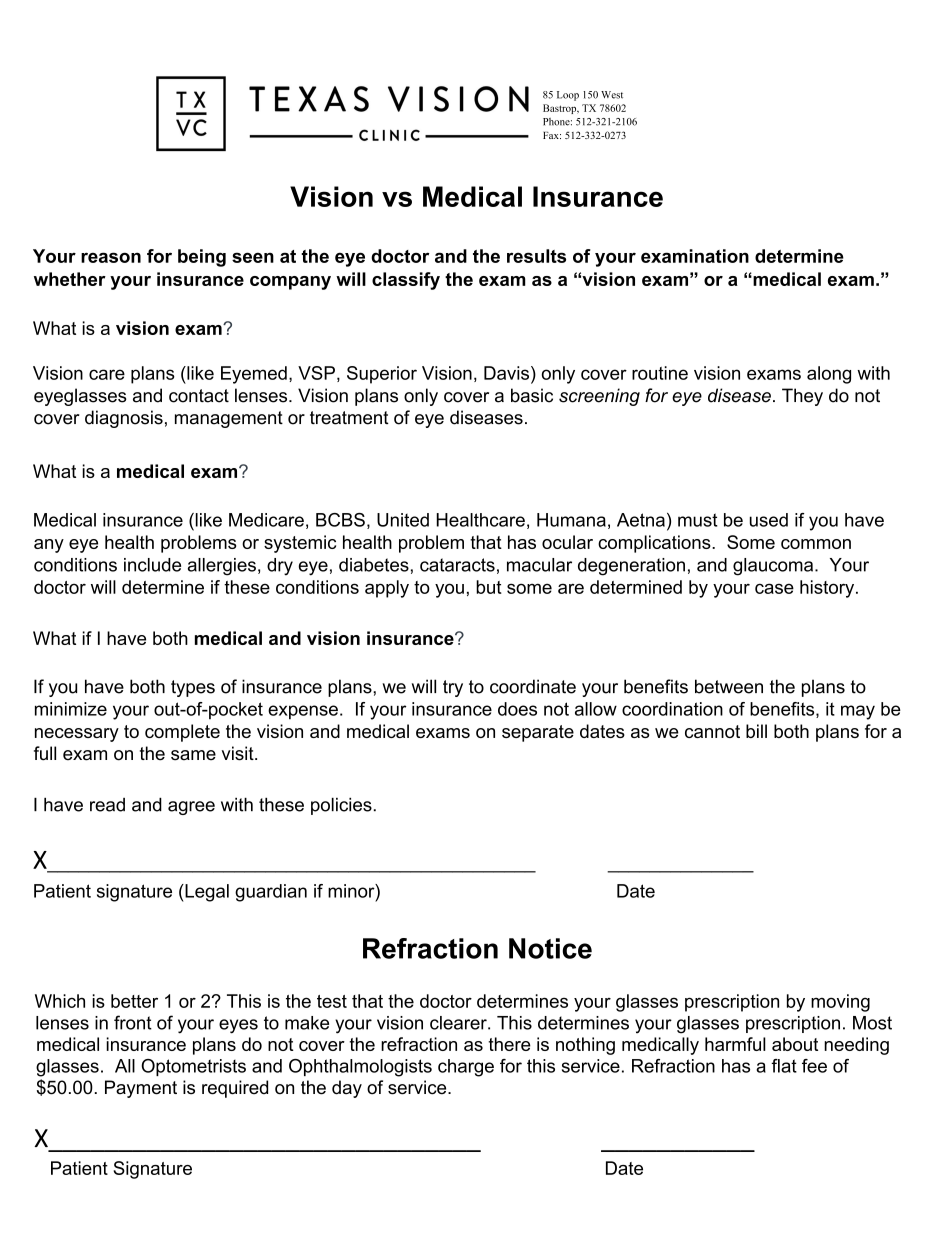 The image size is (952, 1233). Describe the element at coordinates (612, 95) in the screenshot. I see `West` at that location.
